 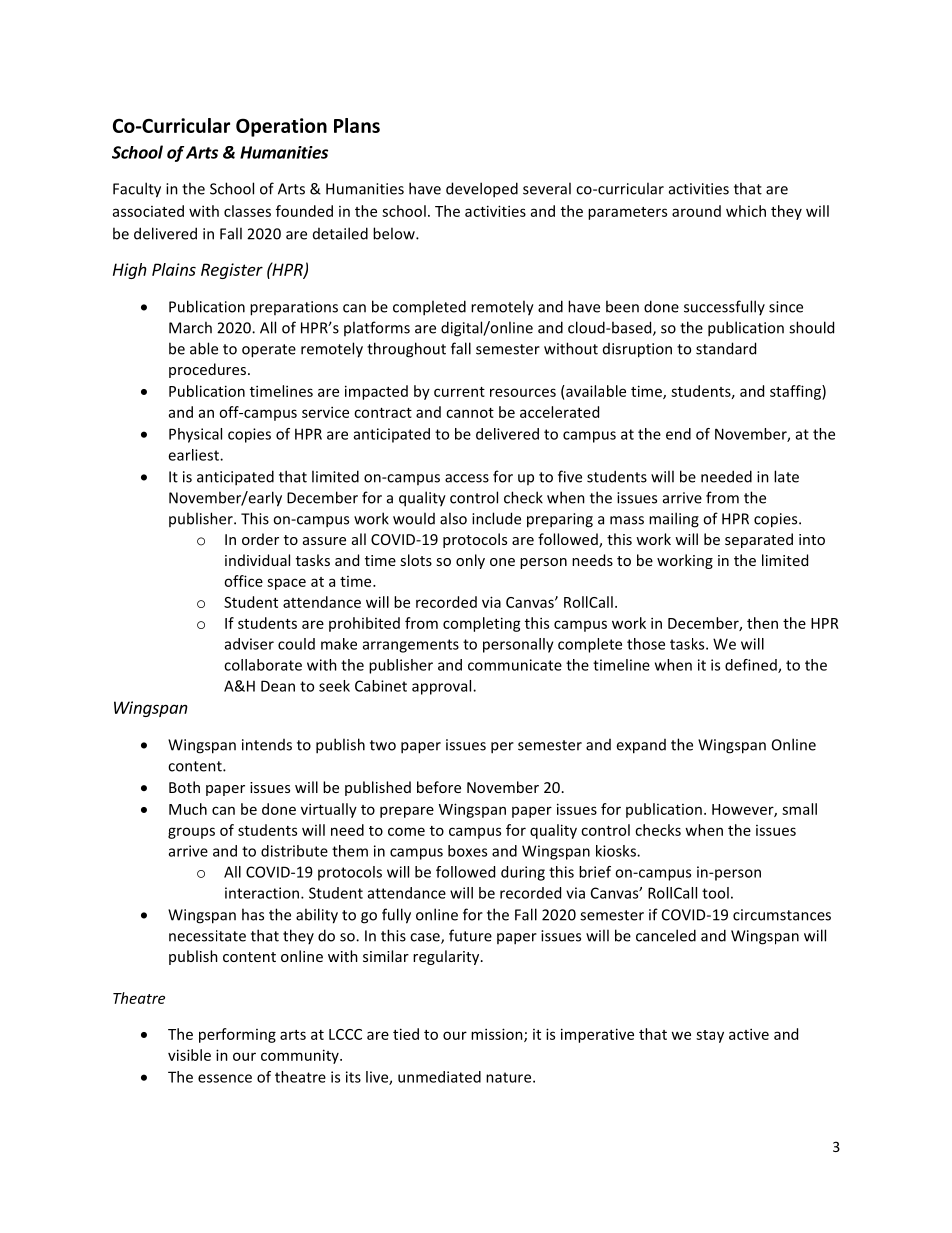 What do you see at coordinates (762, 623) in the screenshot?
I see `then` at bounding box center [762, 623].
